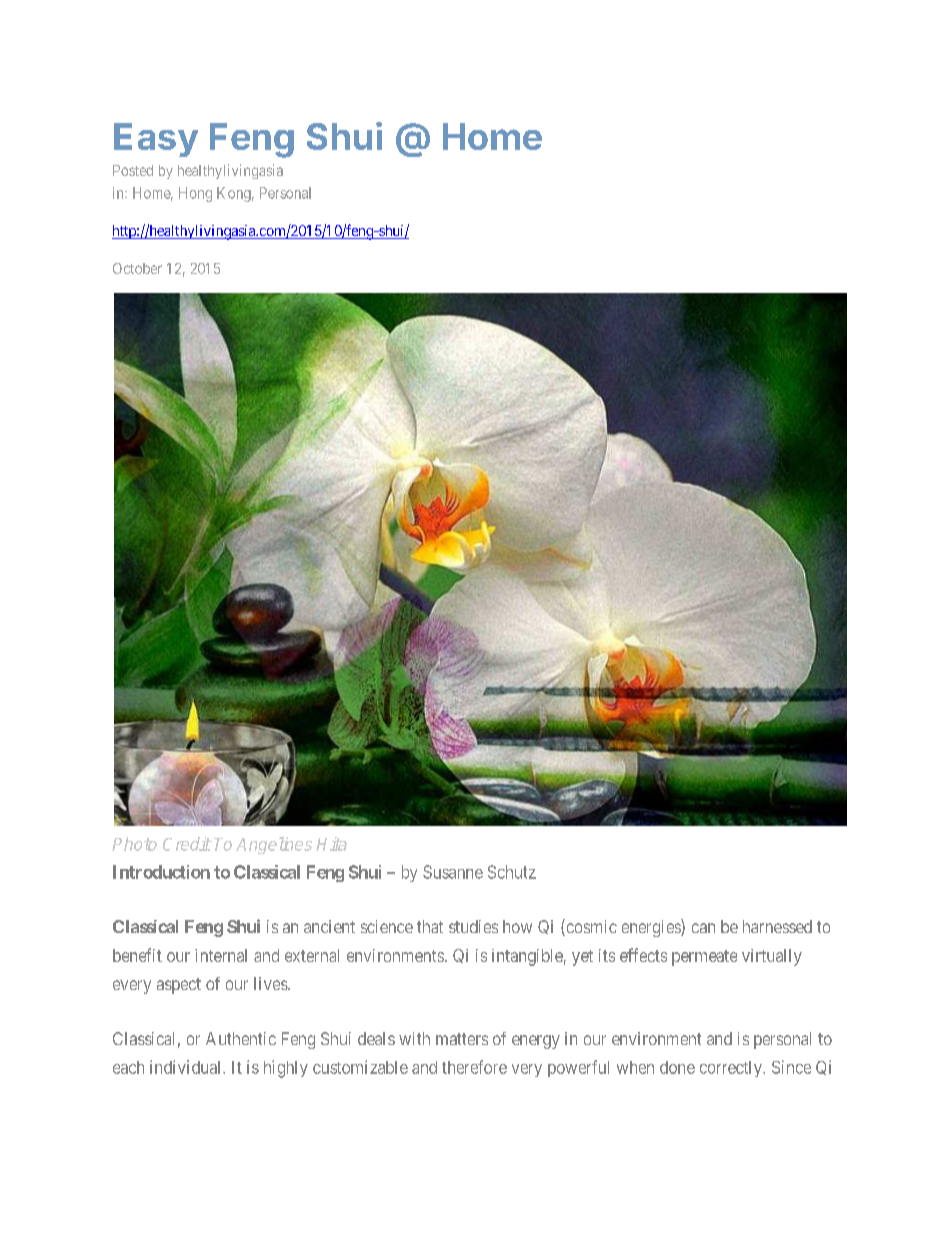 The height and width of the screenshot is (1233, 952). Describe the element at coordinates (241, 1038) in the screenshot. I see `Authentic` at that location.
